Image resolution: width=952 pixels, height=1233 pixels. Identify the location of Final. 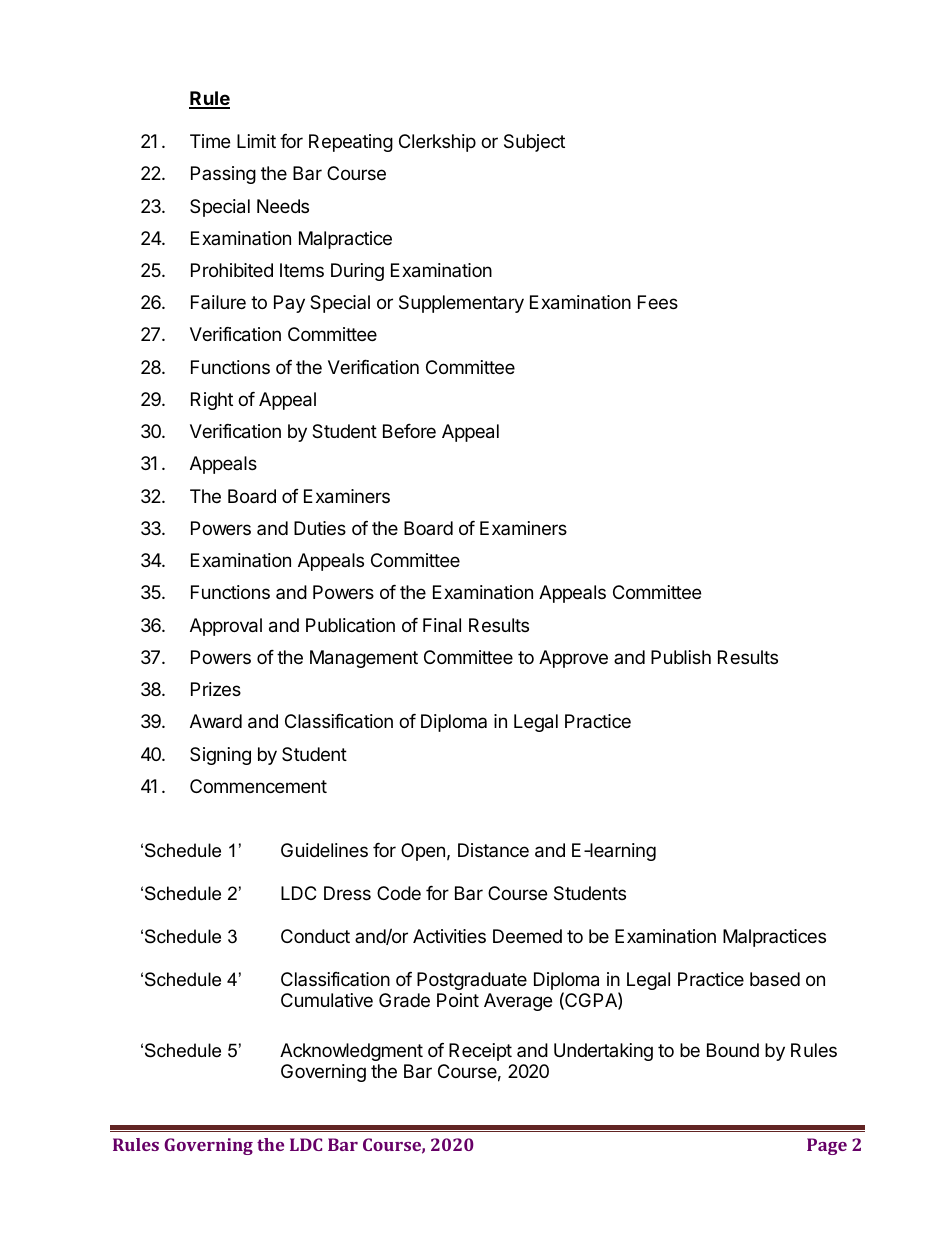
(442, 625).
